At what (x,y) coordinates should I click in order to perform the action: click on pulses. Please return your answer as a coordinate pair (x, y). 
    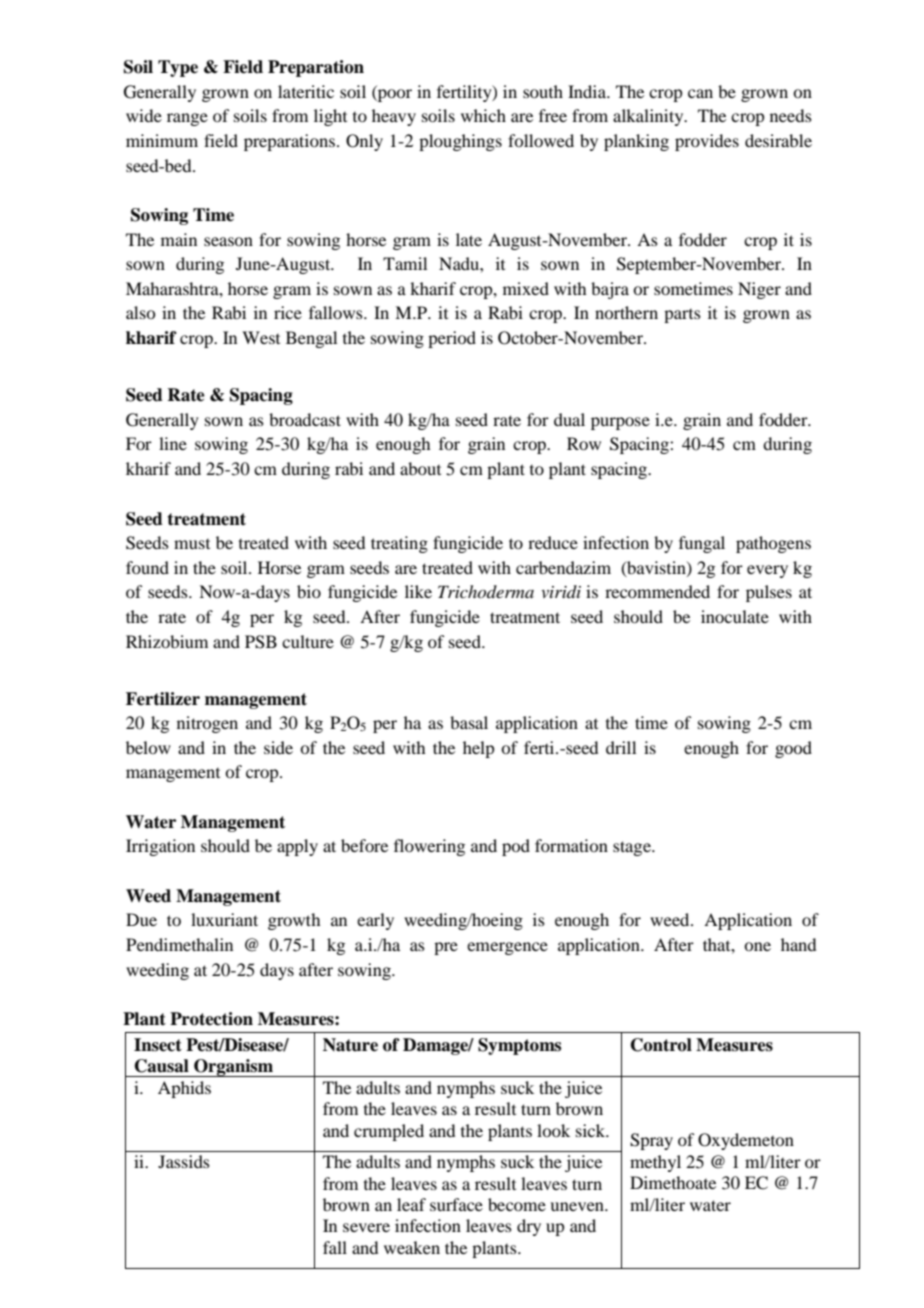
    Looking at the image, I should click on (769, 593).
